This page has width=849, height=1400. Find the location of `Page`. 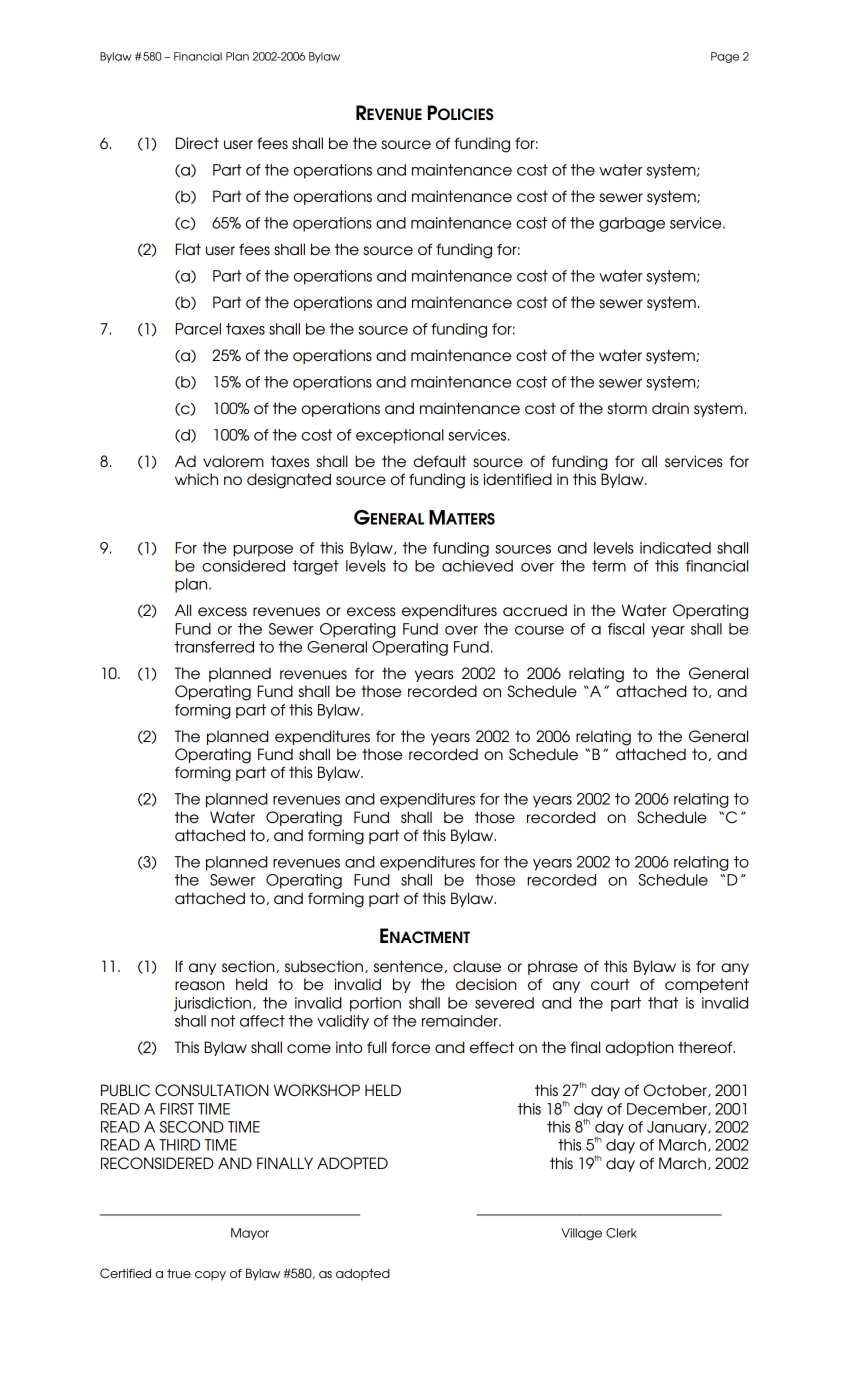

Page is located at coordinates (725, 57).
